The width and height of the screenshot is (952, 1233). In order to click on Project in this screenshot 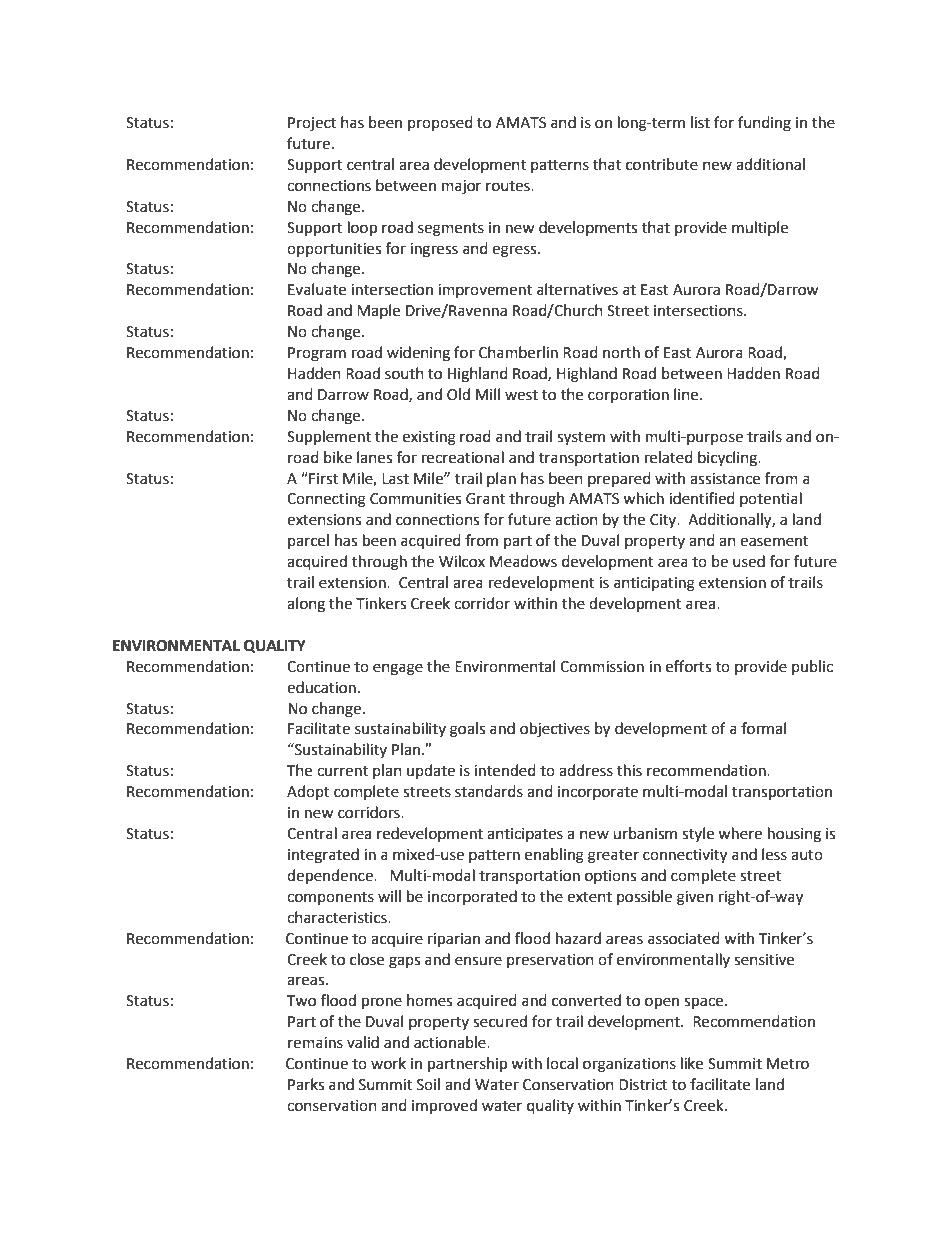, I will do `click(312, 124)`.
